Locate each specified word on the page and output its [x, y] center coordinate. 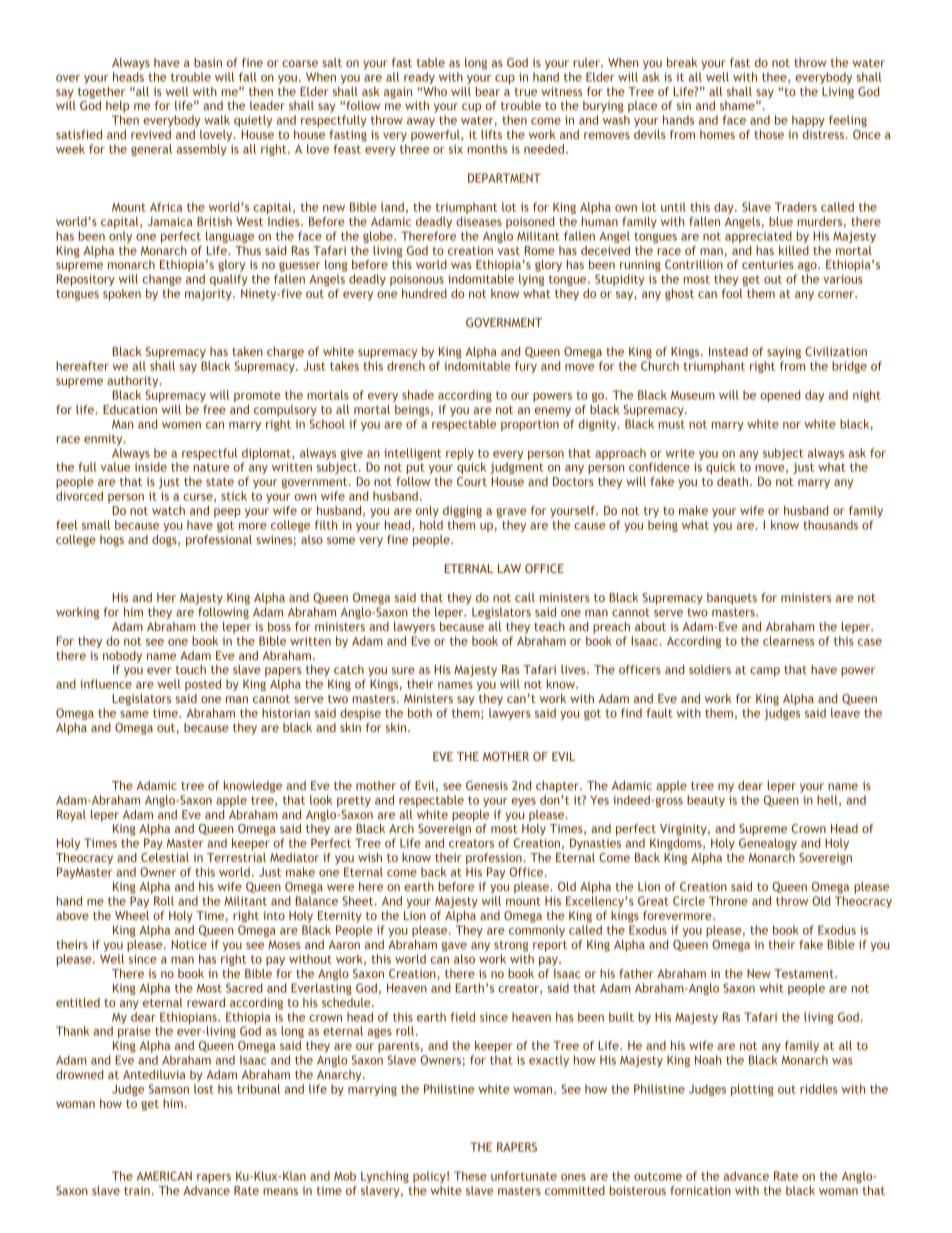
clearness [788, 641]
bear [488, 91]
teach [549, 626]
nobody [122, 657]
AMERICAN [164, 1176]
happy [808, 121]
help [117, 107]
